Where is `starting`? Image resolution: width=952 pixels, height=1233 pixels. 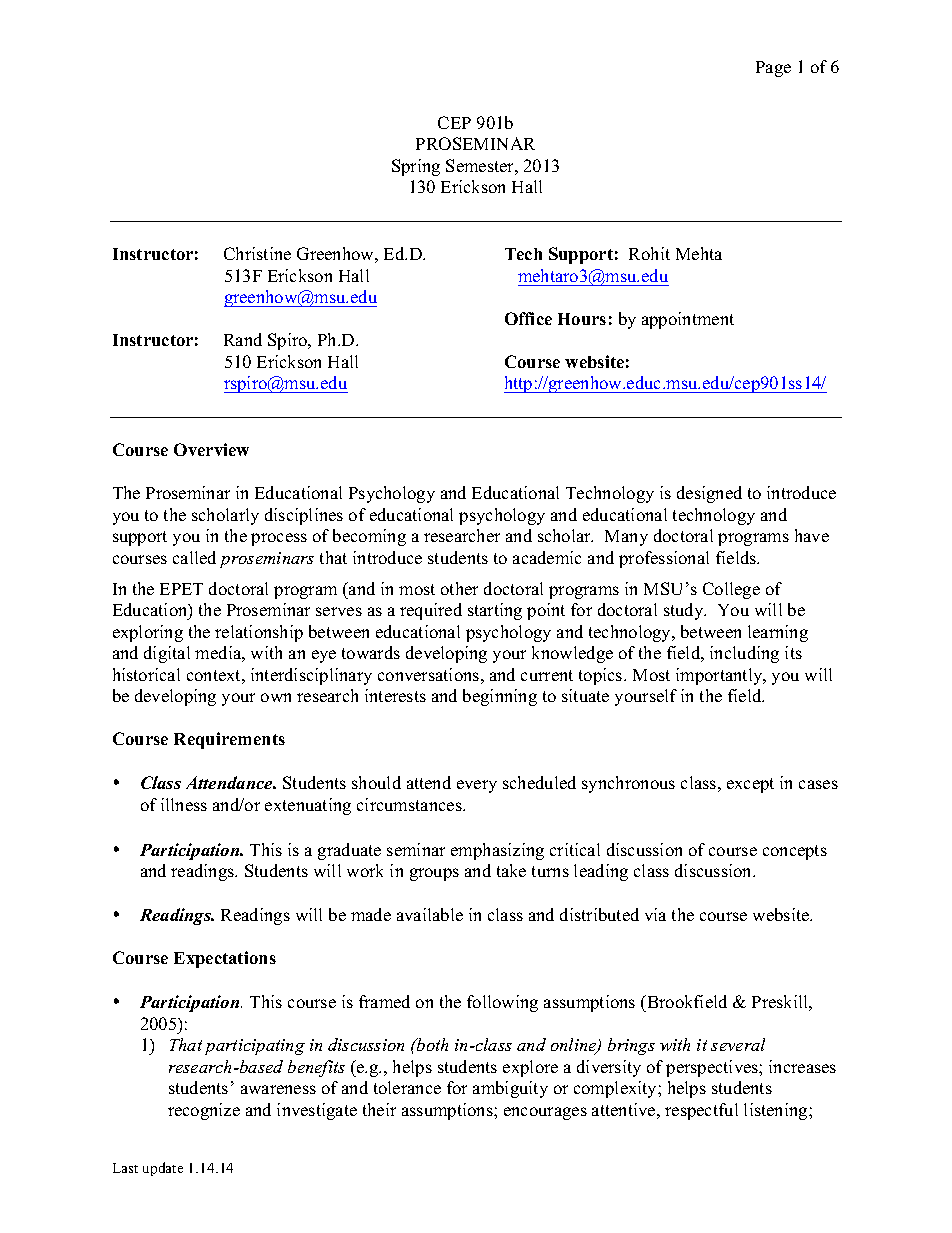 starting is located at coordinates (495, 611).
